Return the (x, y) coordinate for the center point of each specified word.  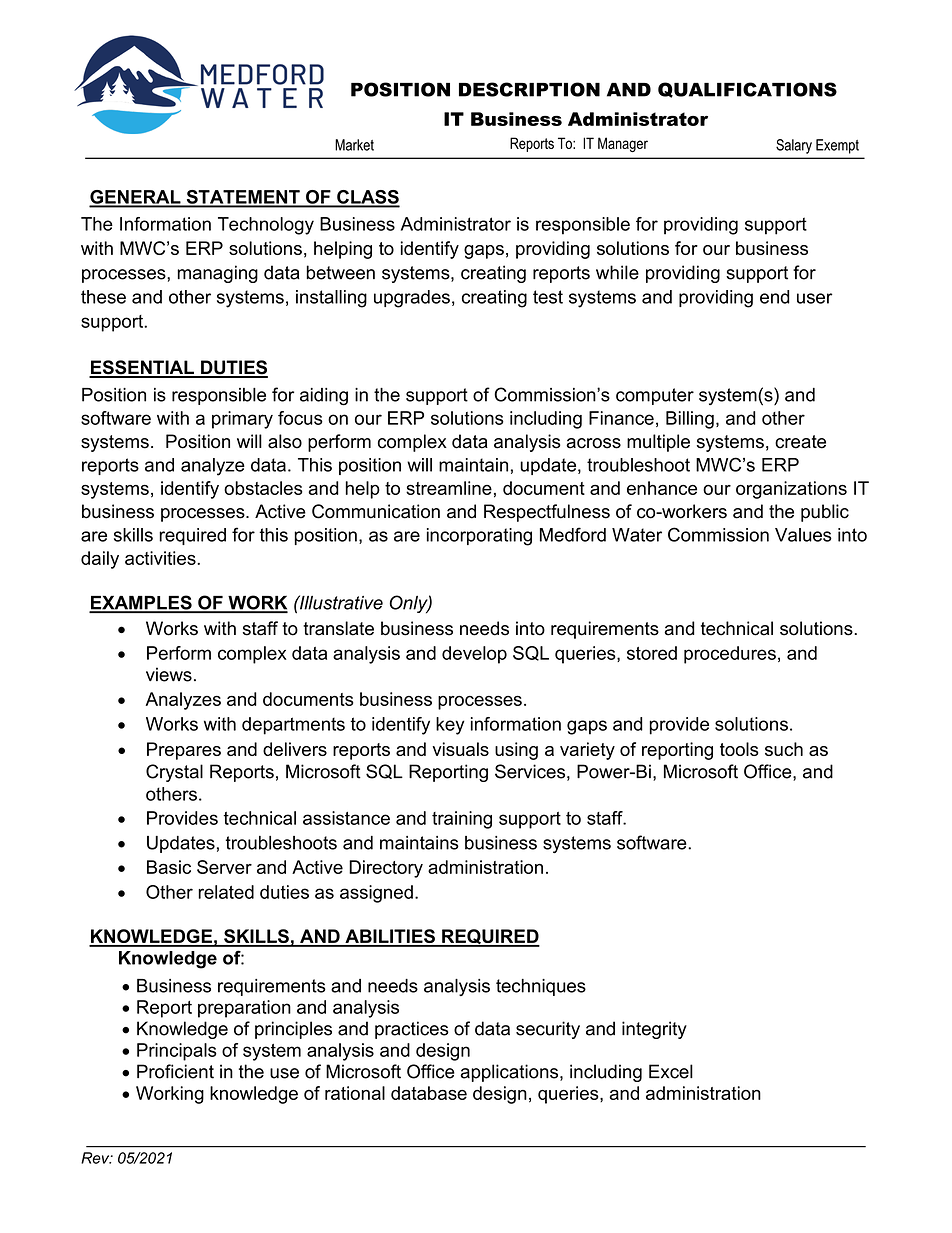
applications (510, 1073)
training (462, 820)
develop (474, 655)
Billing (690, 420)
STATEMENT (243, 198)
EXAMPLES (141, 603)
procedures (730, 655)
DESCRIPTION (529, 89)
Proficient (175, 1071)
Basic (169, 867)
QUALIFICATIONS (747, 90)
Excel (671, 1071)
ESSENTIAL (142, 368)
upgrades (412, 299)
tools (739, 749)
